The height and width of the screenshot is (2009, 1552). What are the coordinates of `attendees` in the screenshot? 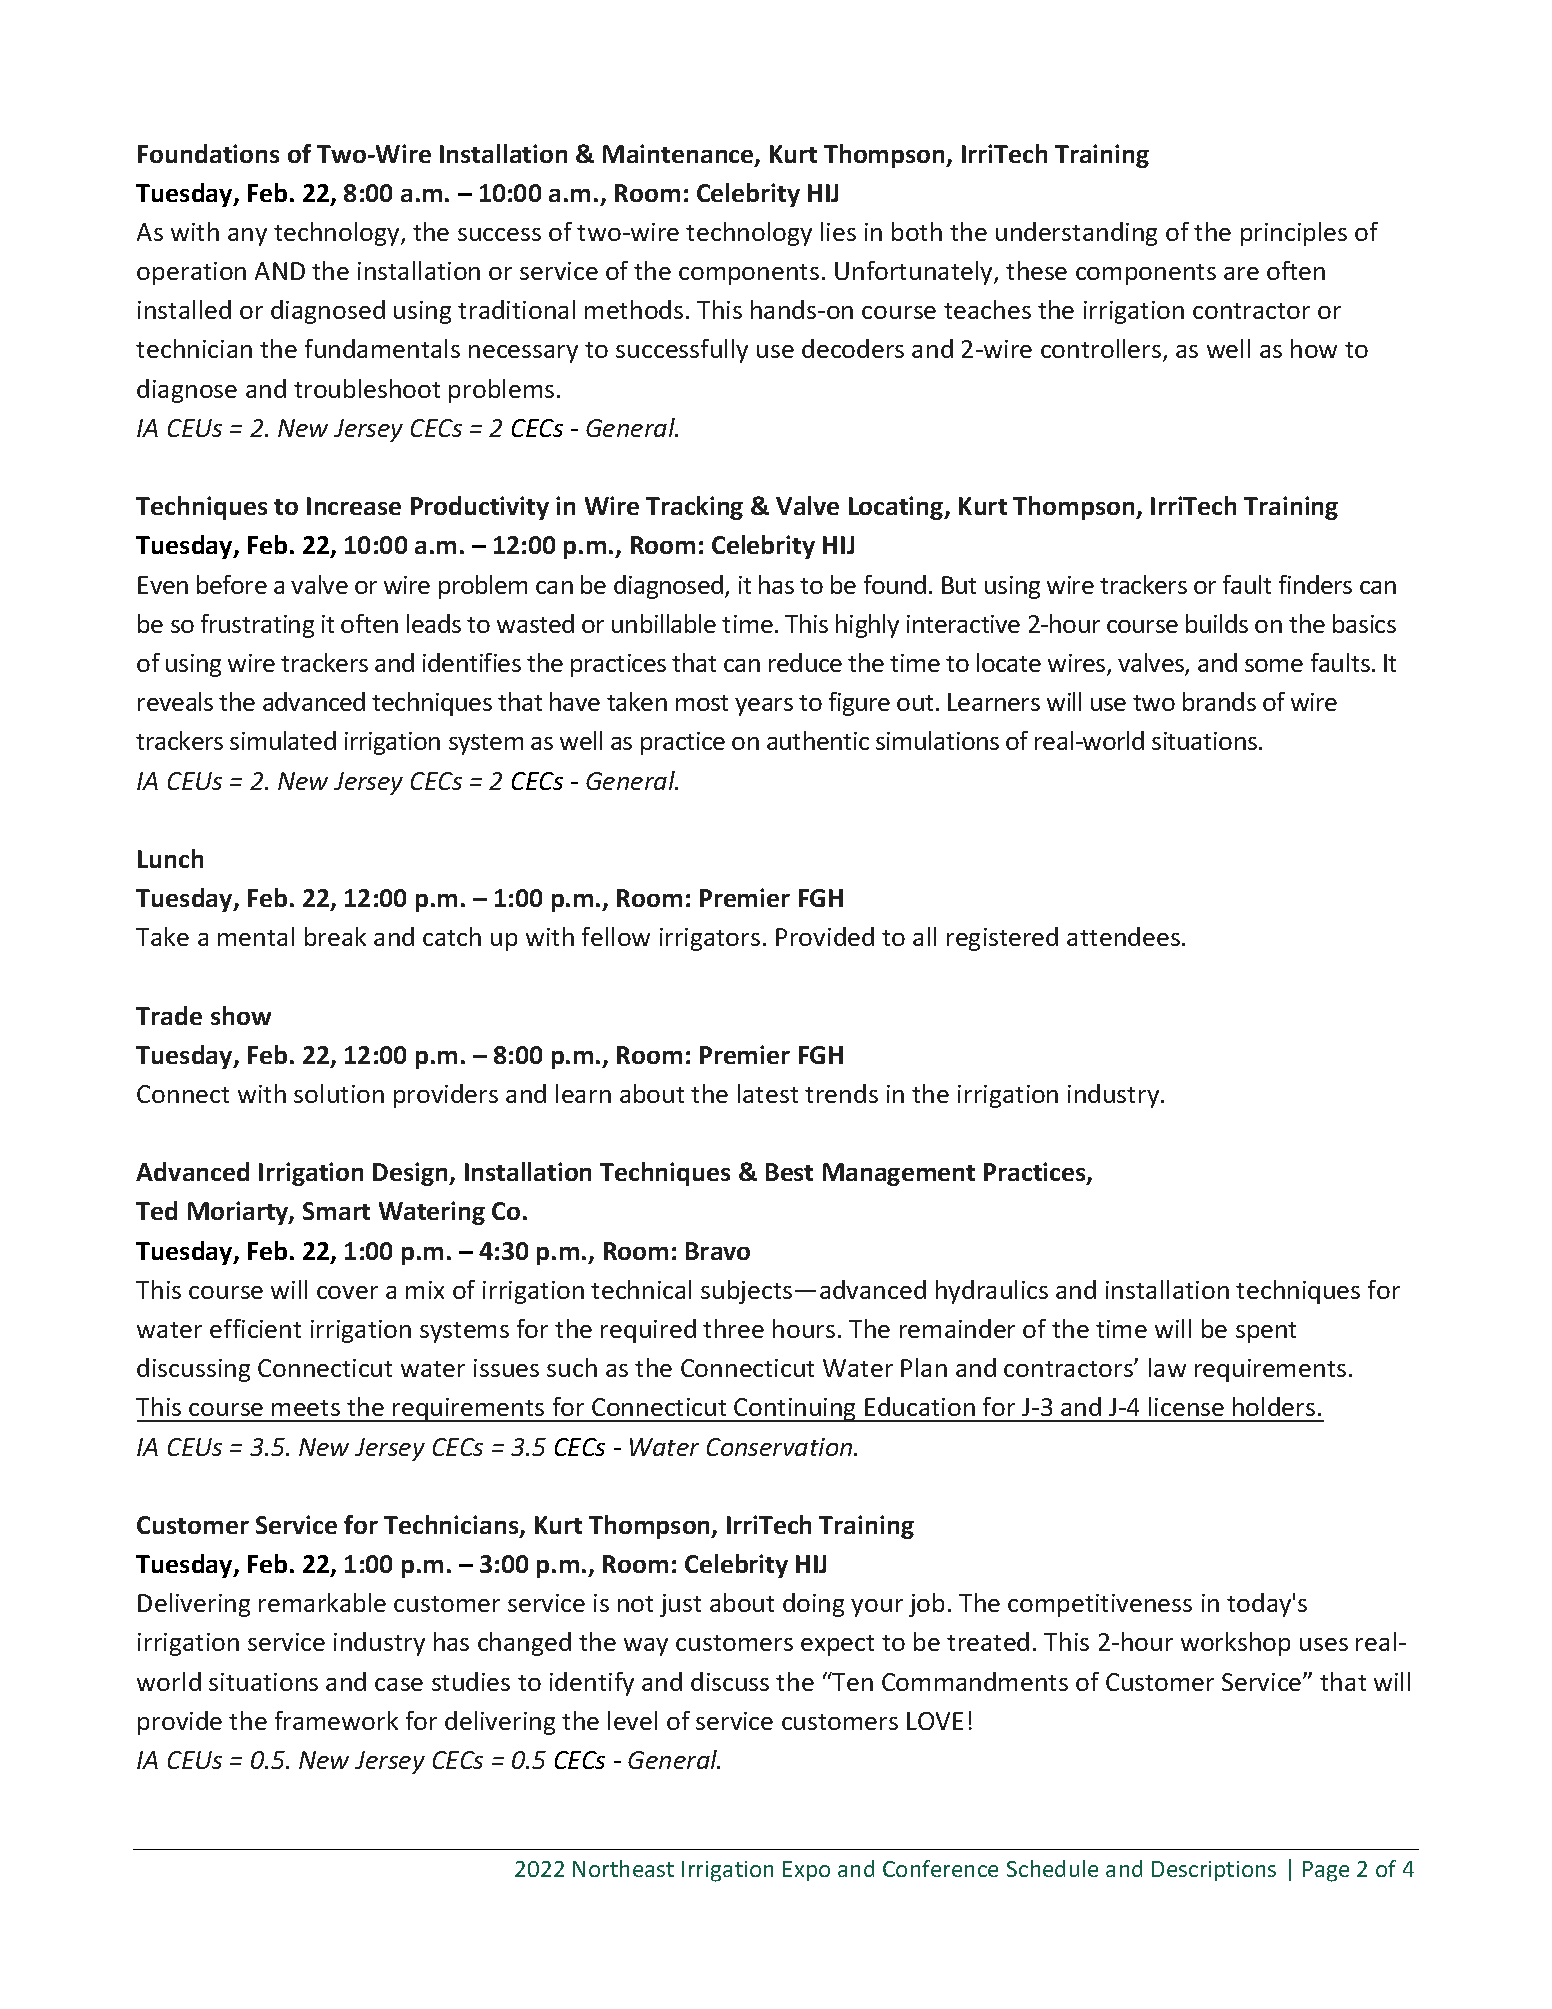 It's located at (1123, 936).
